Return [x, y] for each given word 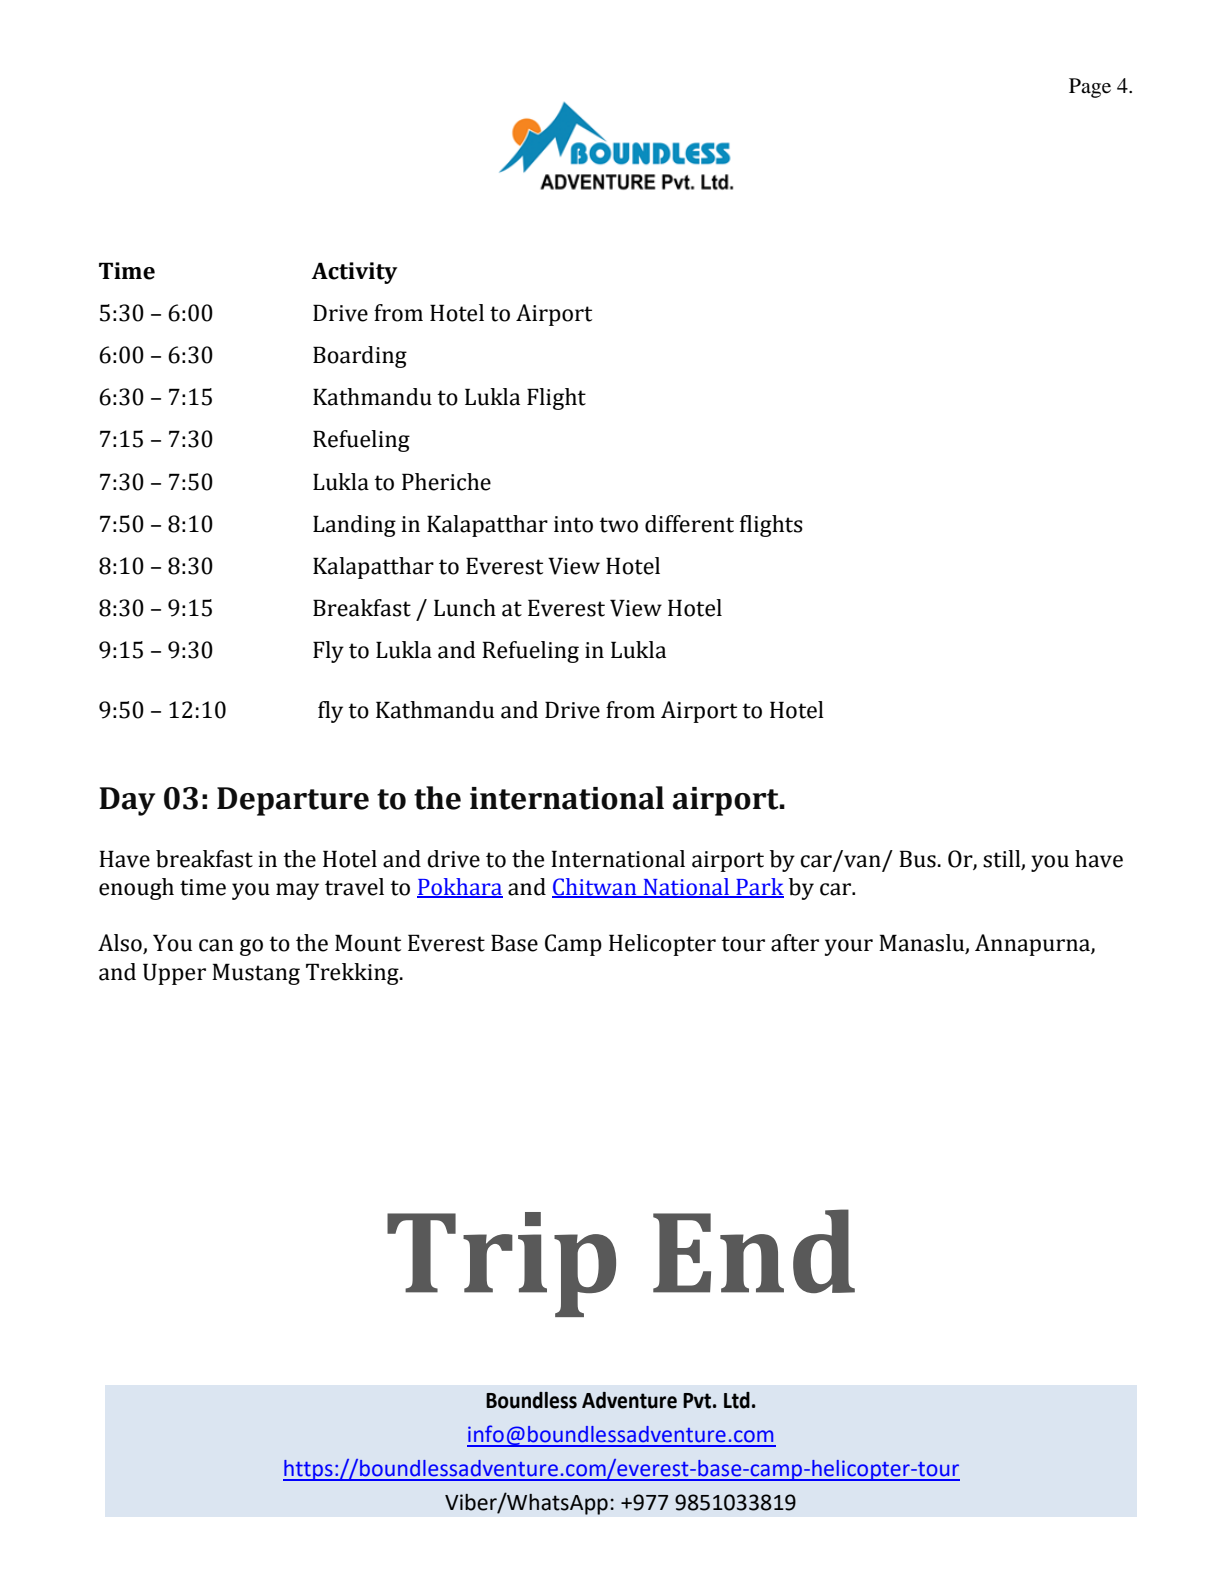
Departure [293, 801]
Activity [354, 273]
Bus [917, 859]
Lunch [465, 608]
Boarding [360, 357]
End [754, 1251]
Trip [501, 1264]
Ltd [737, 1400]
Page [1090, 88]
